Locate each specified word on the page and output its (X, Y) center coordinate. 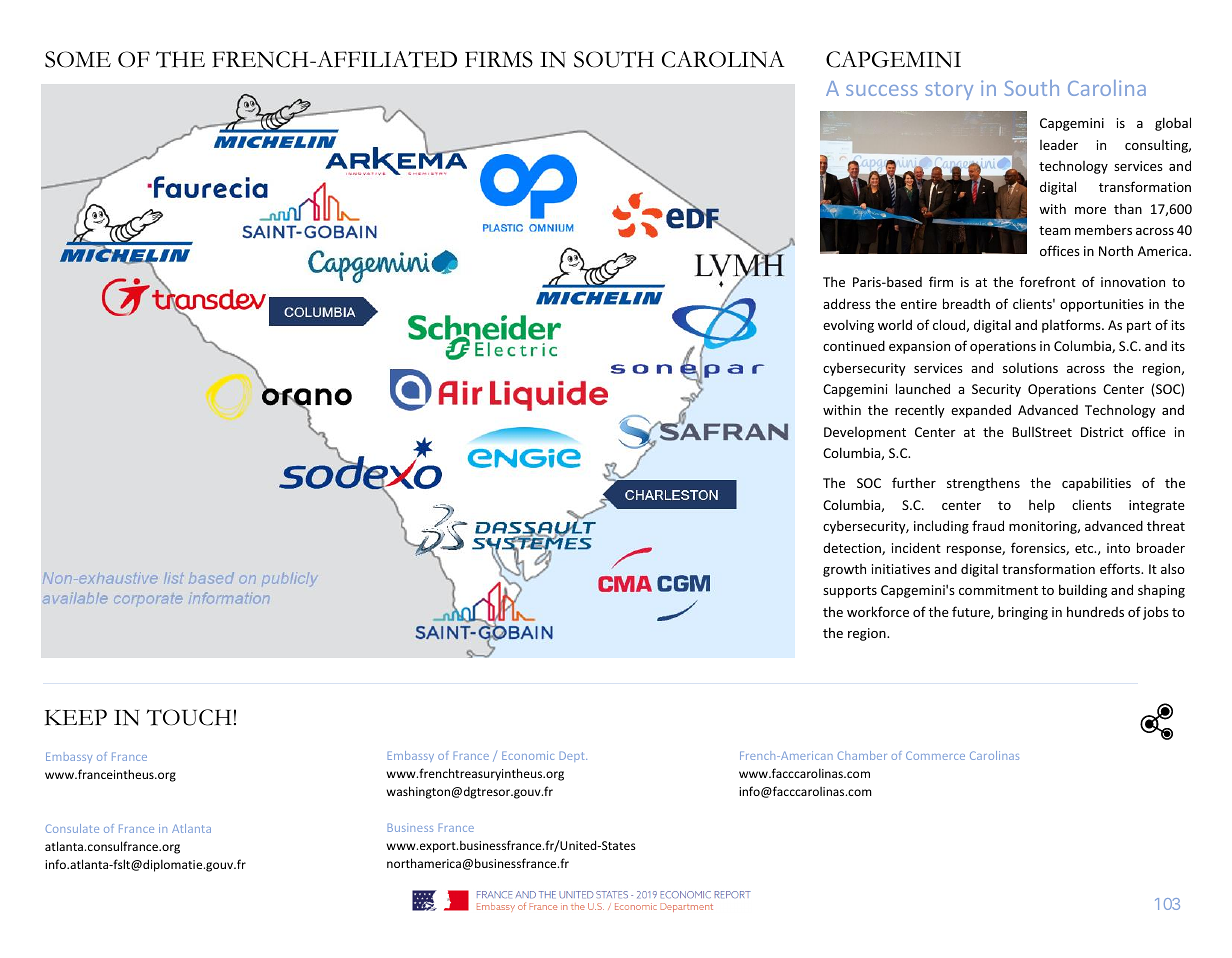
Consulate (72, 828)
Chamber (862, 755)
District (1102, 432)
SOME (78, 59)
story (949, 91)
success (882, 90)
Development (865, 433)
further (914, 482)
